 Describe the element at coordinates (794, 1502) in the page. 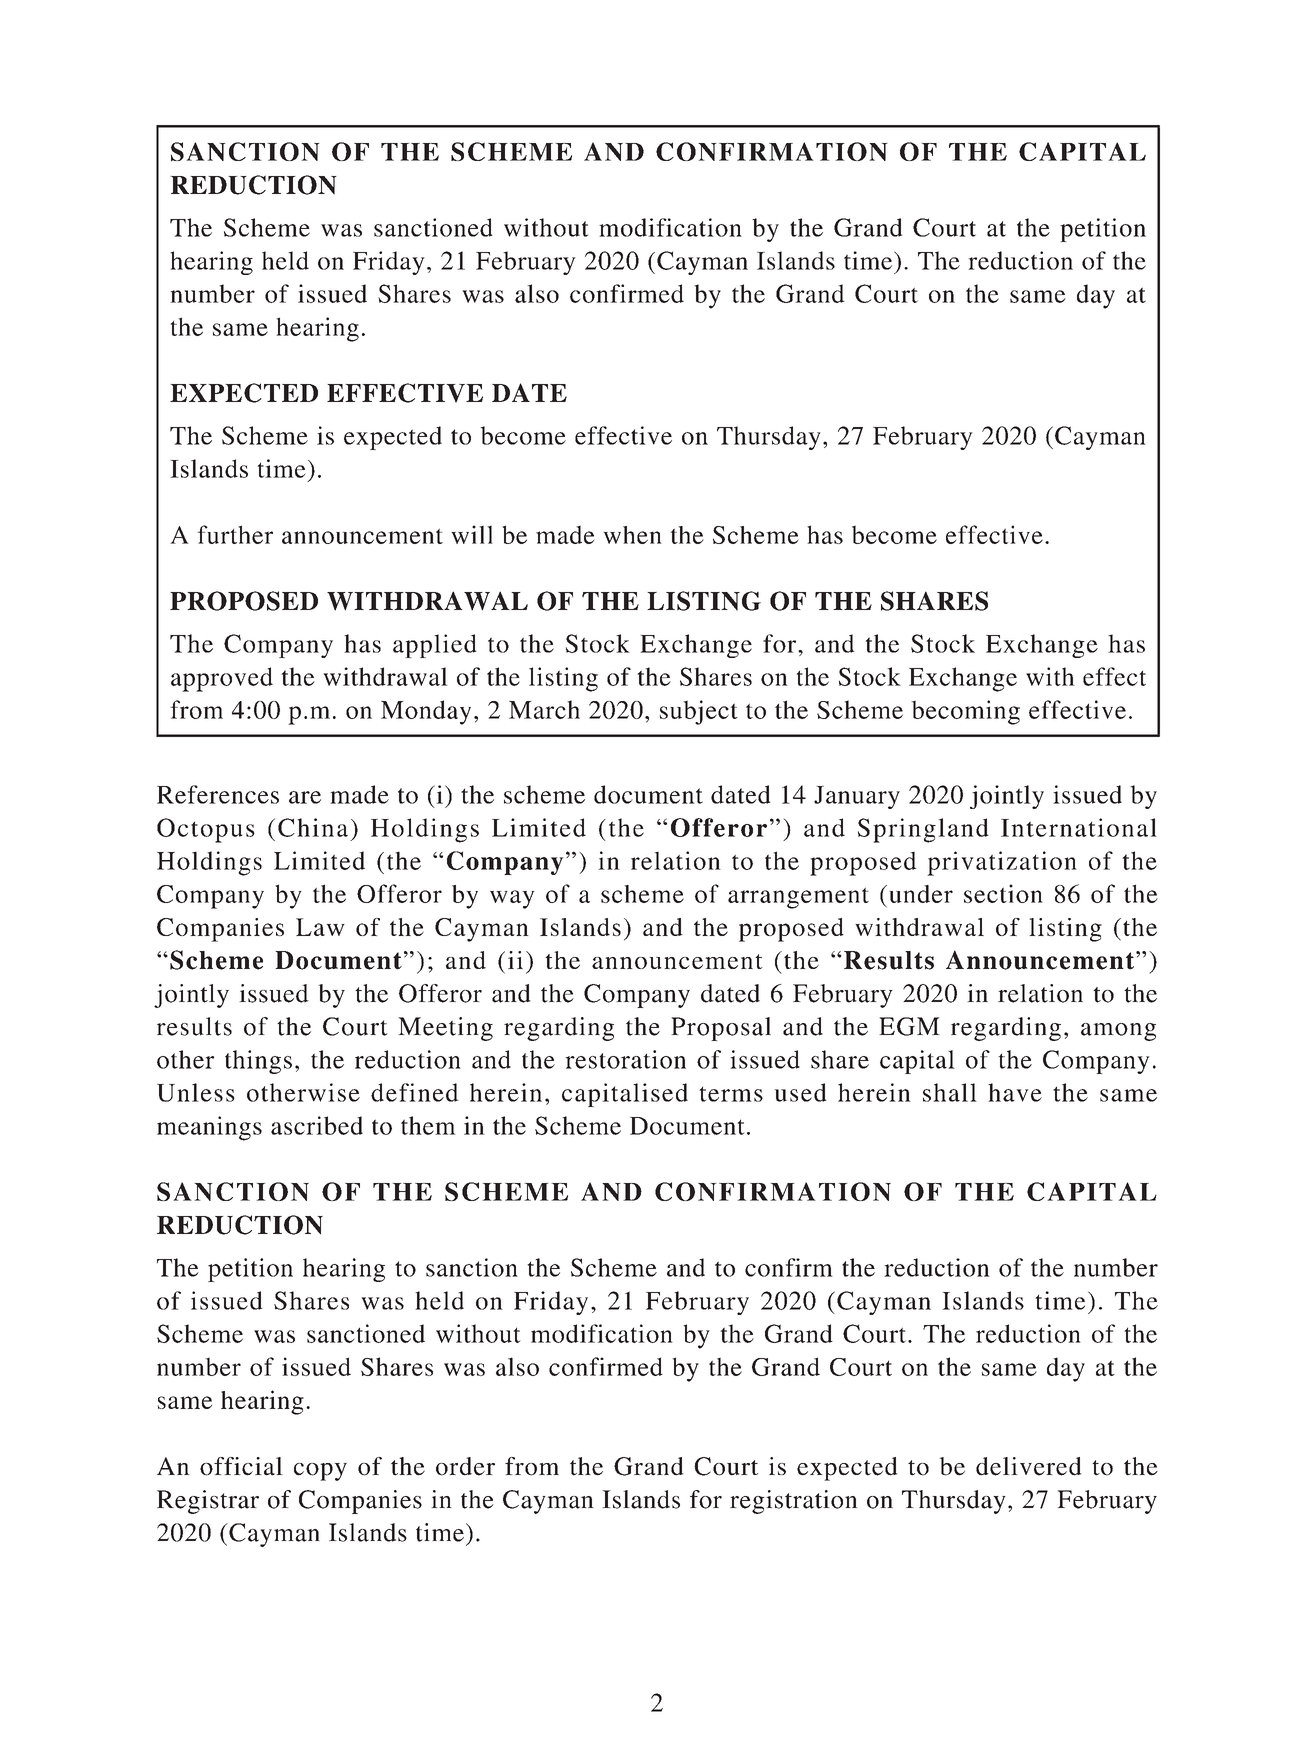

I see `registration` at that location.
